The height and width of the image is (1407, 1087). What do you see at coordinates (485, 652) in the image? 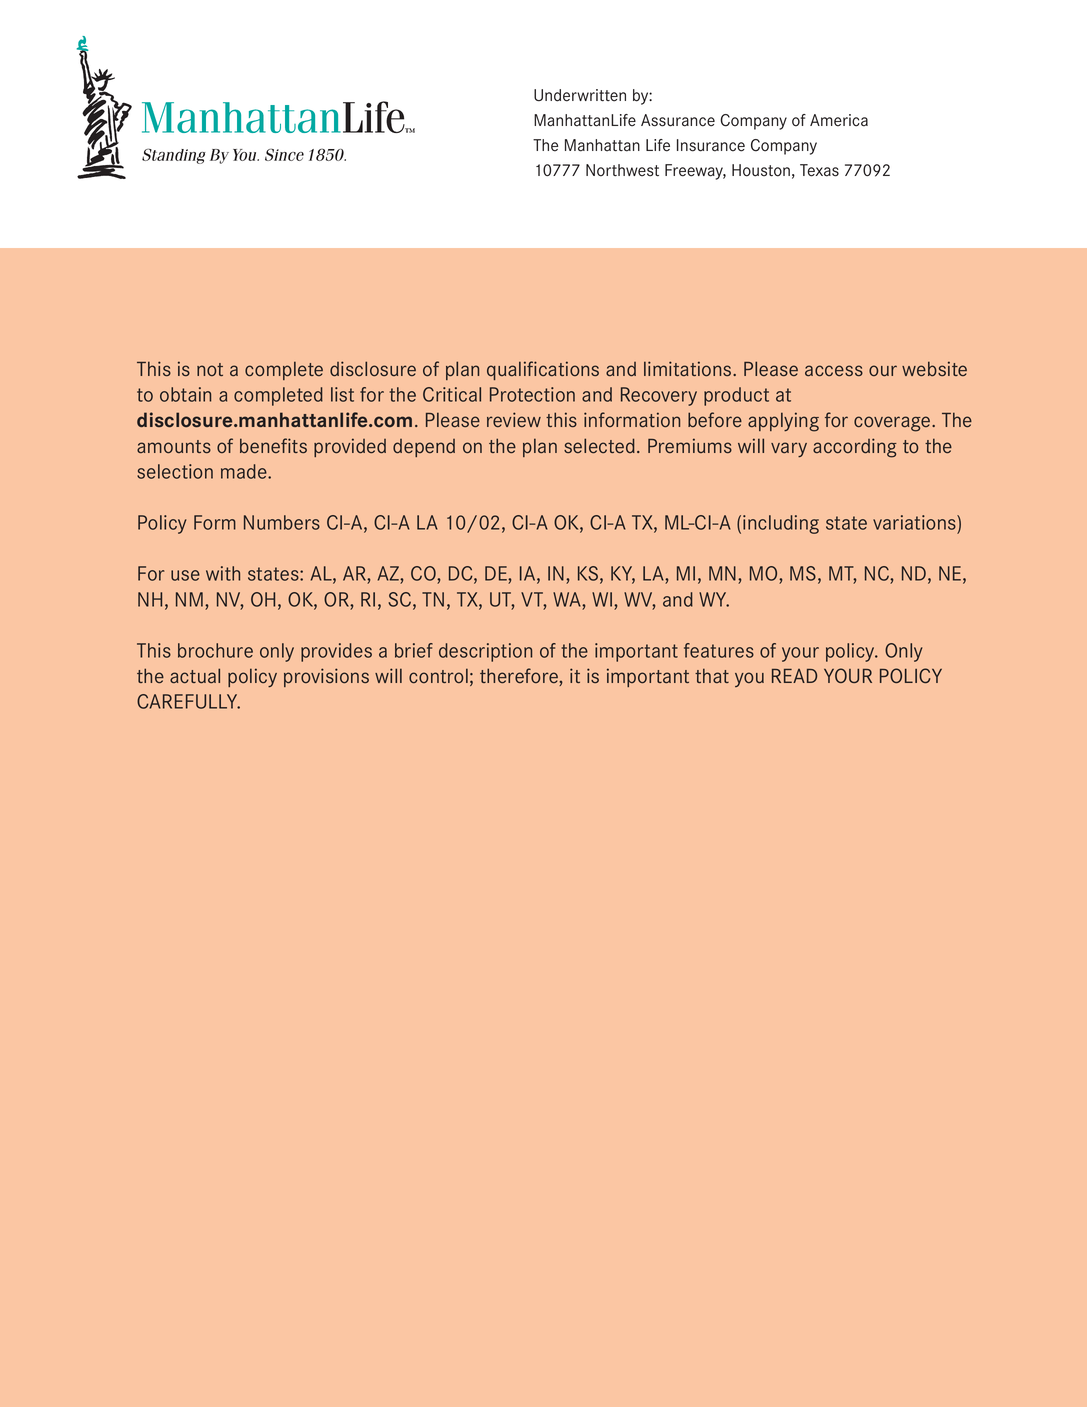
I see `description` at bounding box center [485, 652].
